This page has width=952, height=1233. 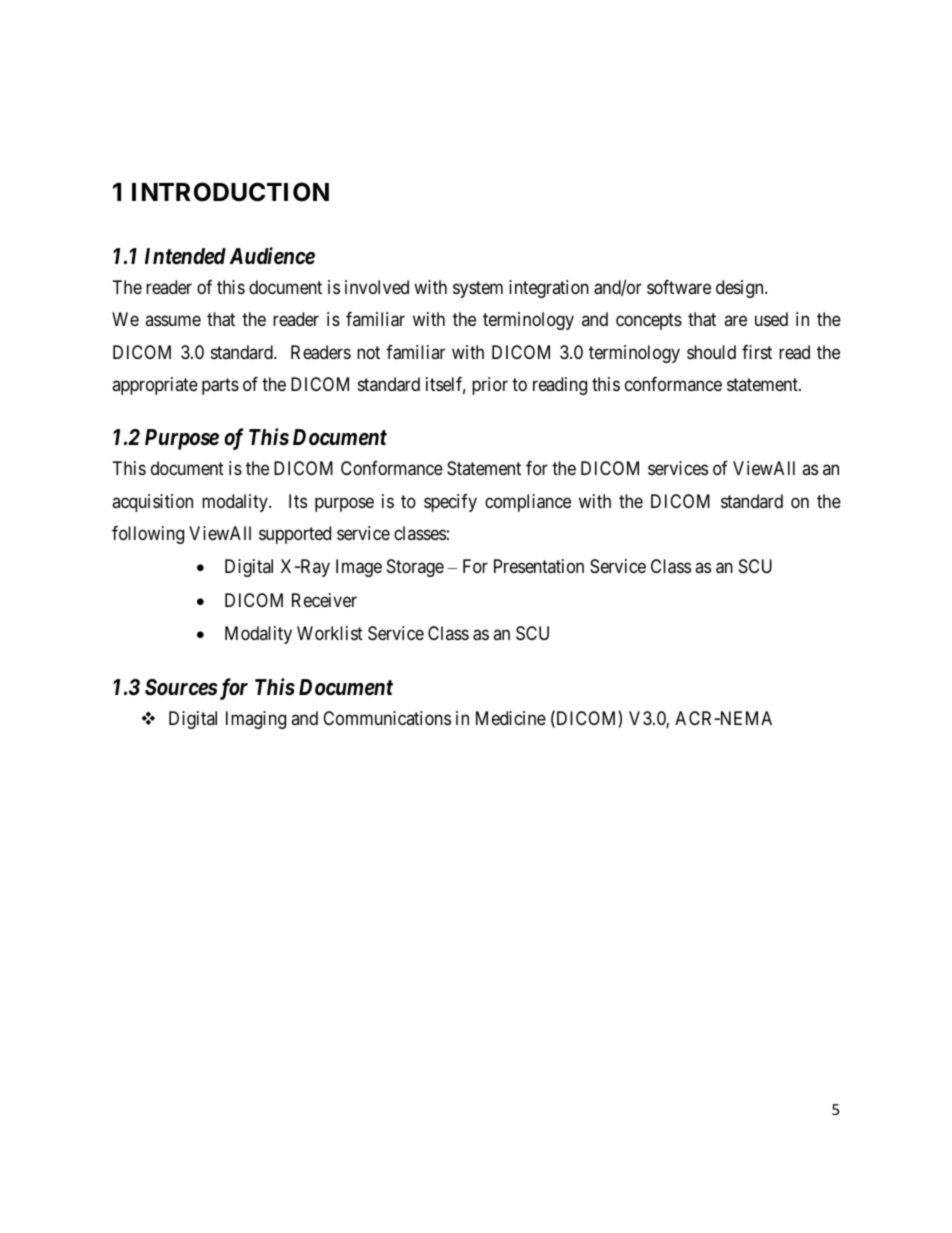 I want to click on Imaging, so click(x=256, y=720).
